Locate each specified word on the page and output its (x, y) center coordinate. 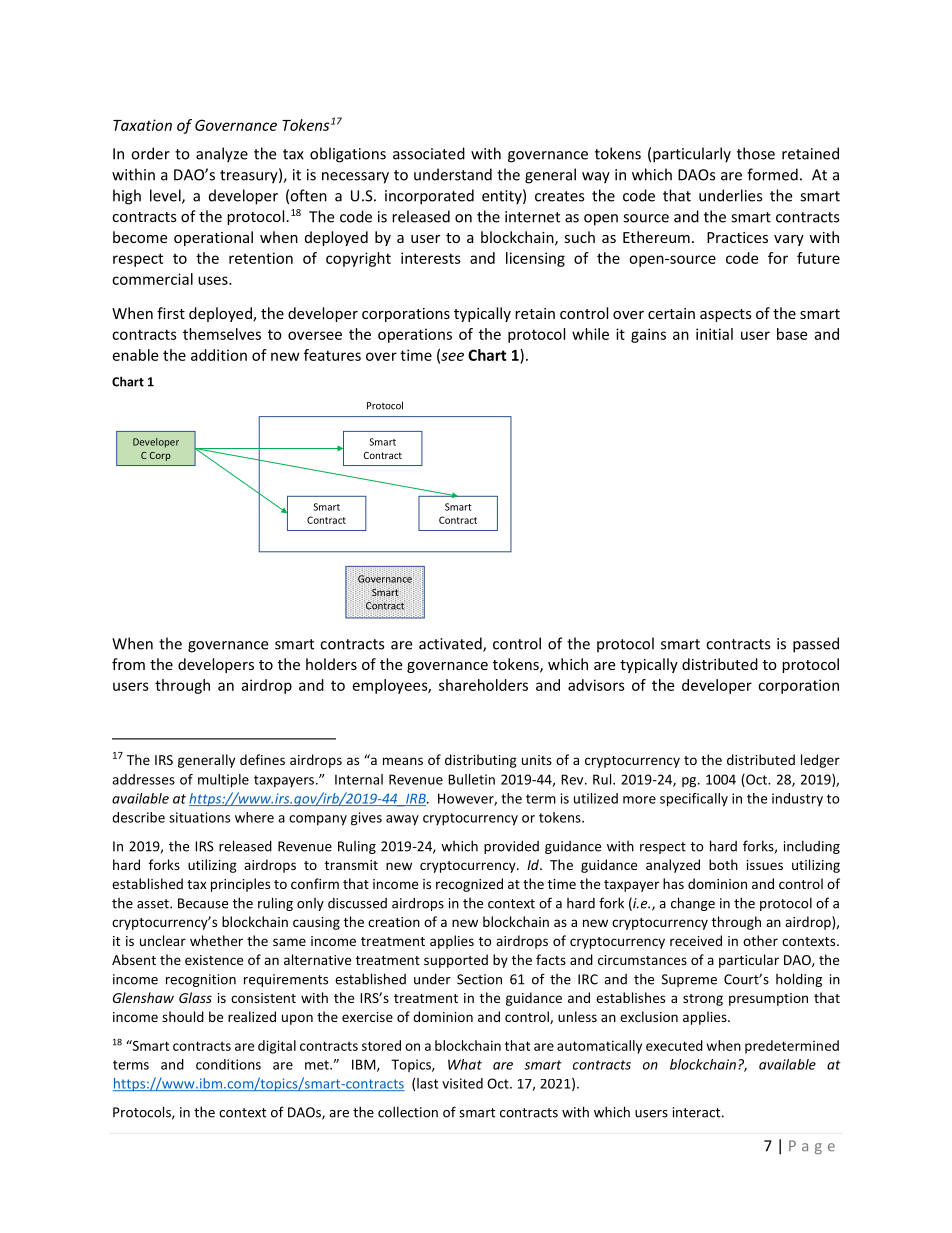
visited (462, 1083)
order (150, 153)
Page (812, 1147)
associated (429, 153)
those (756, 153)
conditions (228, 1064)
